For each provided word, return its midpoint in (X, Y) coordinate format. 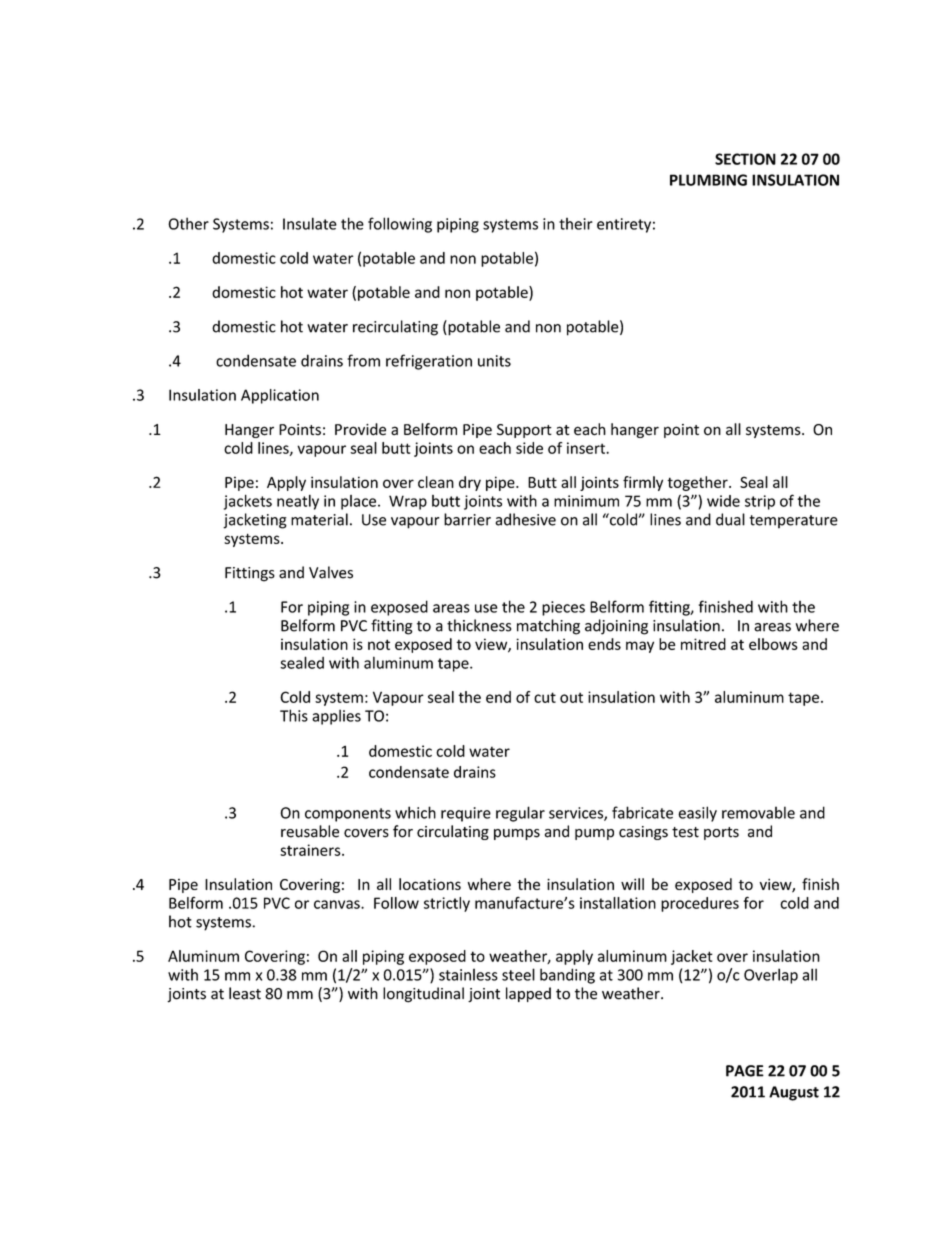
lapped (528, 994)
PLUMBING (708, 180)
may (640, 647)
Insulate (310, 223)
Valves (331, 572)
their (576, 224)
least (245, 993)
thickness (479, 625)
